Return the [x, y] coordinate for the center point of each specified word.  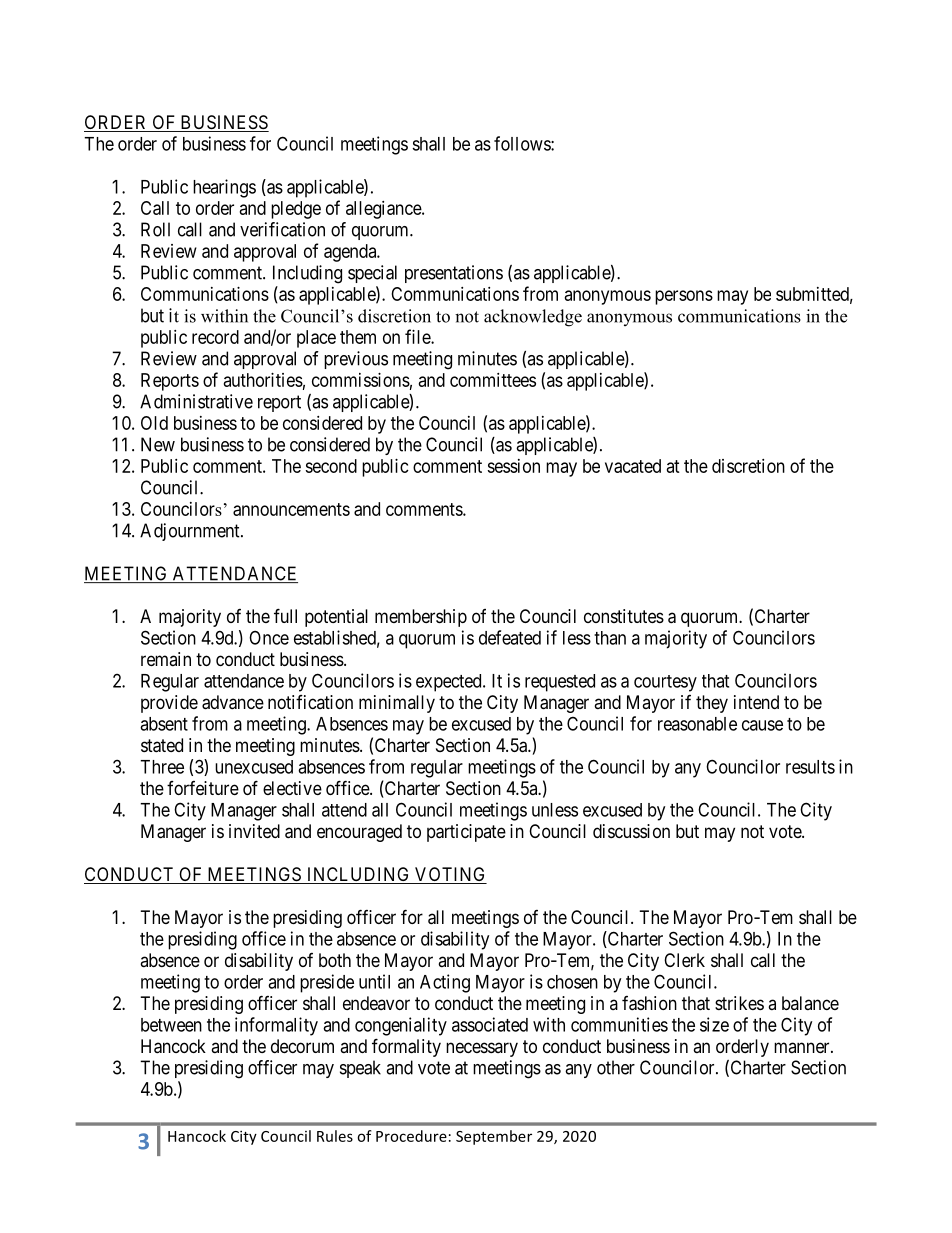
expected [450, 683]
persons [684, 297]
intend [756, 702]
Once [269, 638]
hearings [224, 188]
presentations [454, 274]
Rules [335, 1136]
